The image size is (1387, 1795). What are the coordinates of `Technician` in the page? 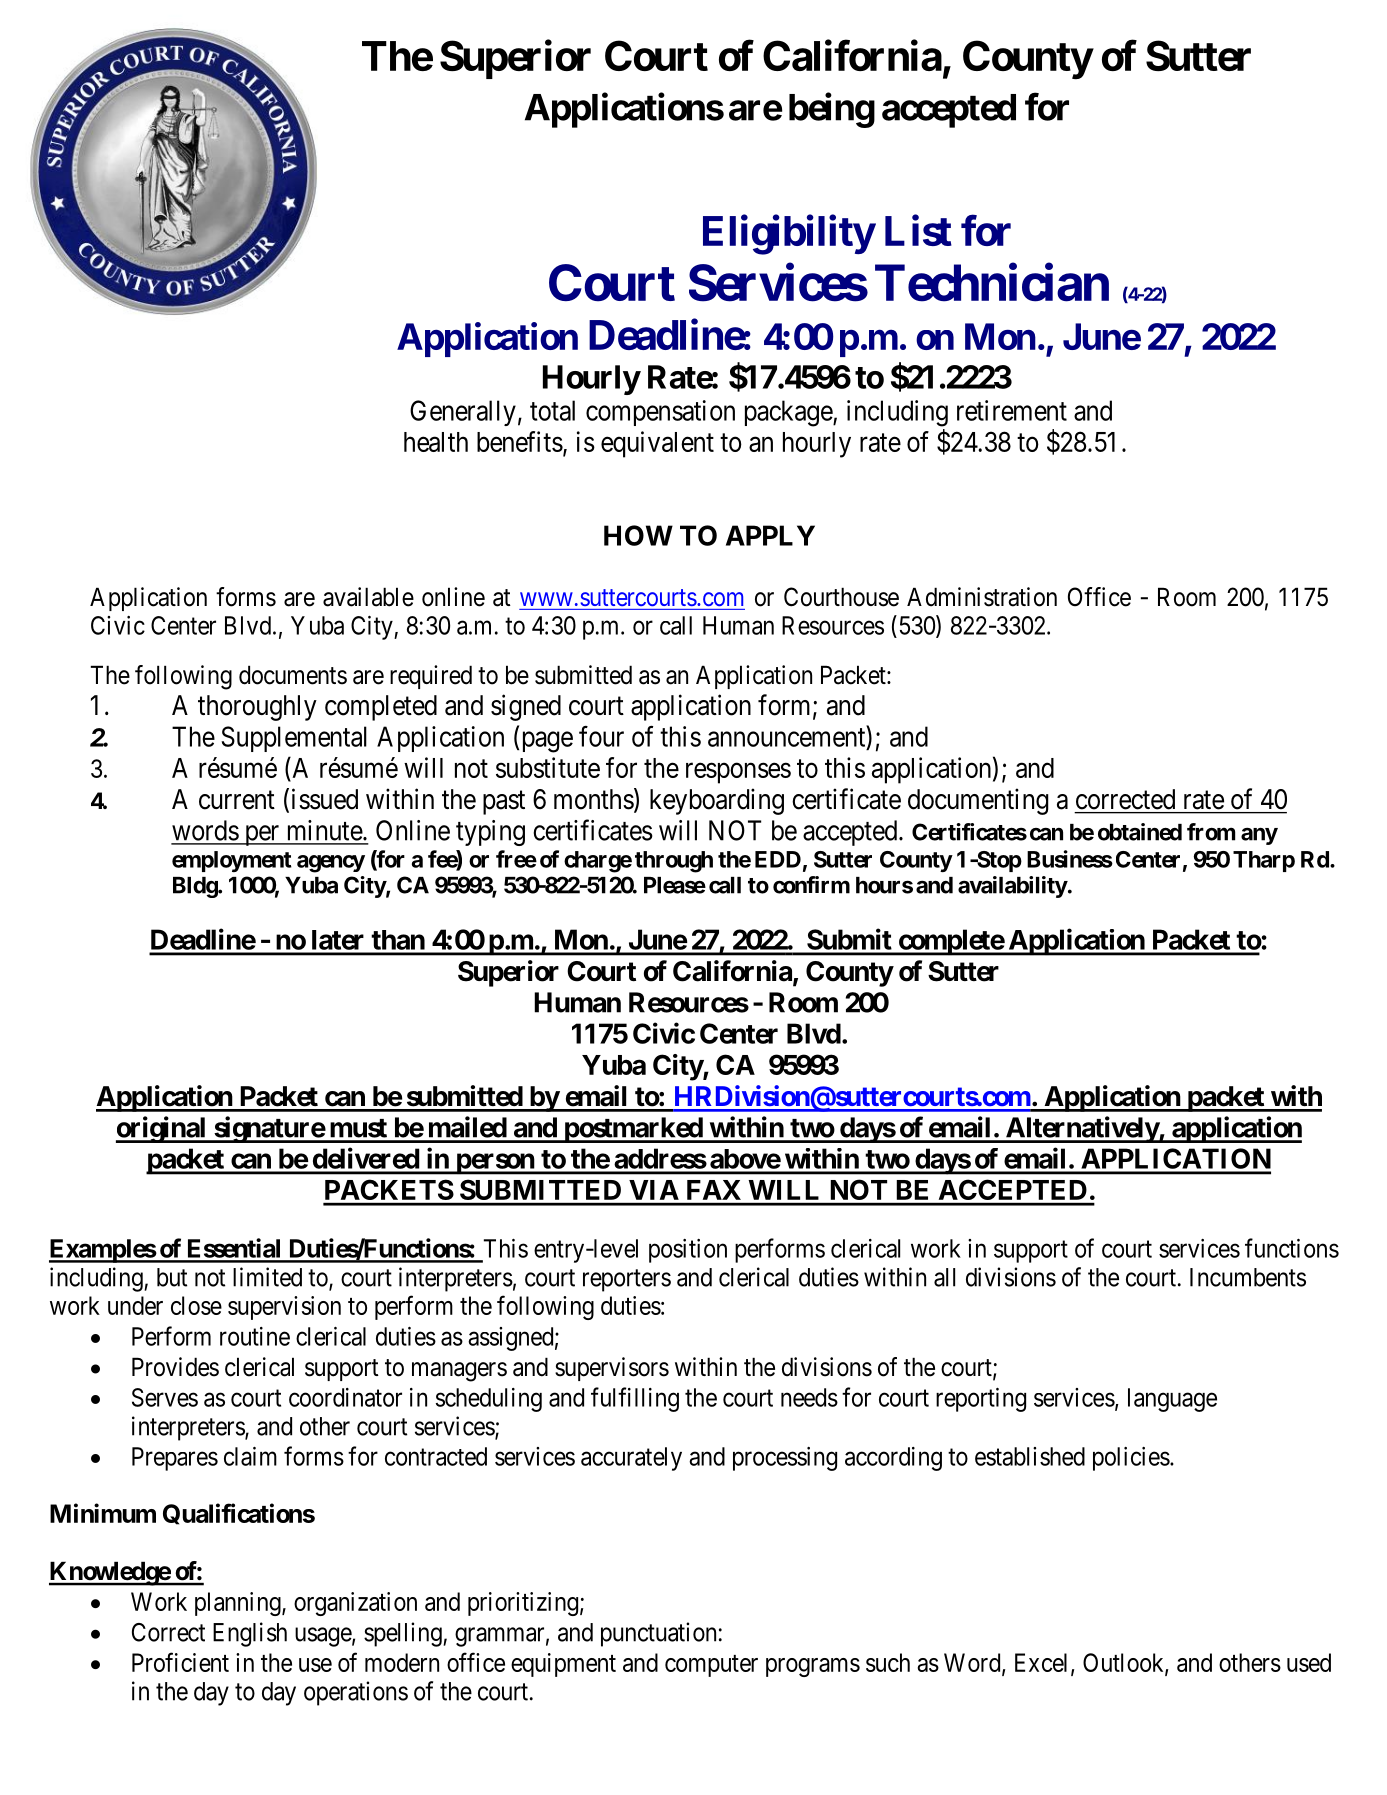 It's located at (992, 283).
